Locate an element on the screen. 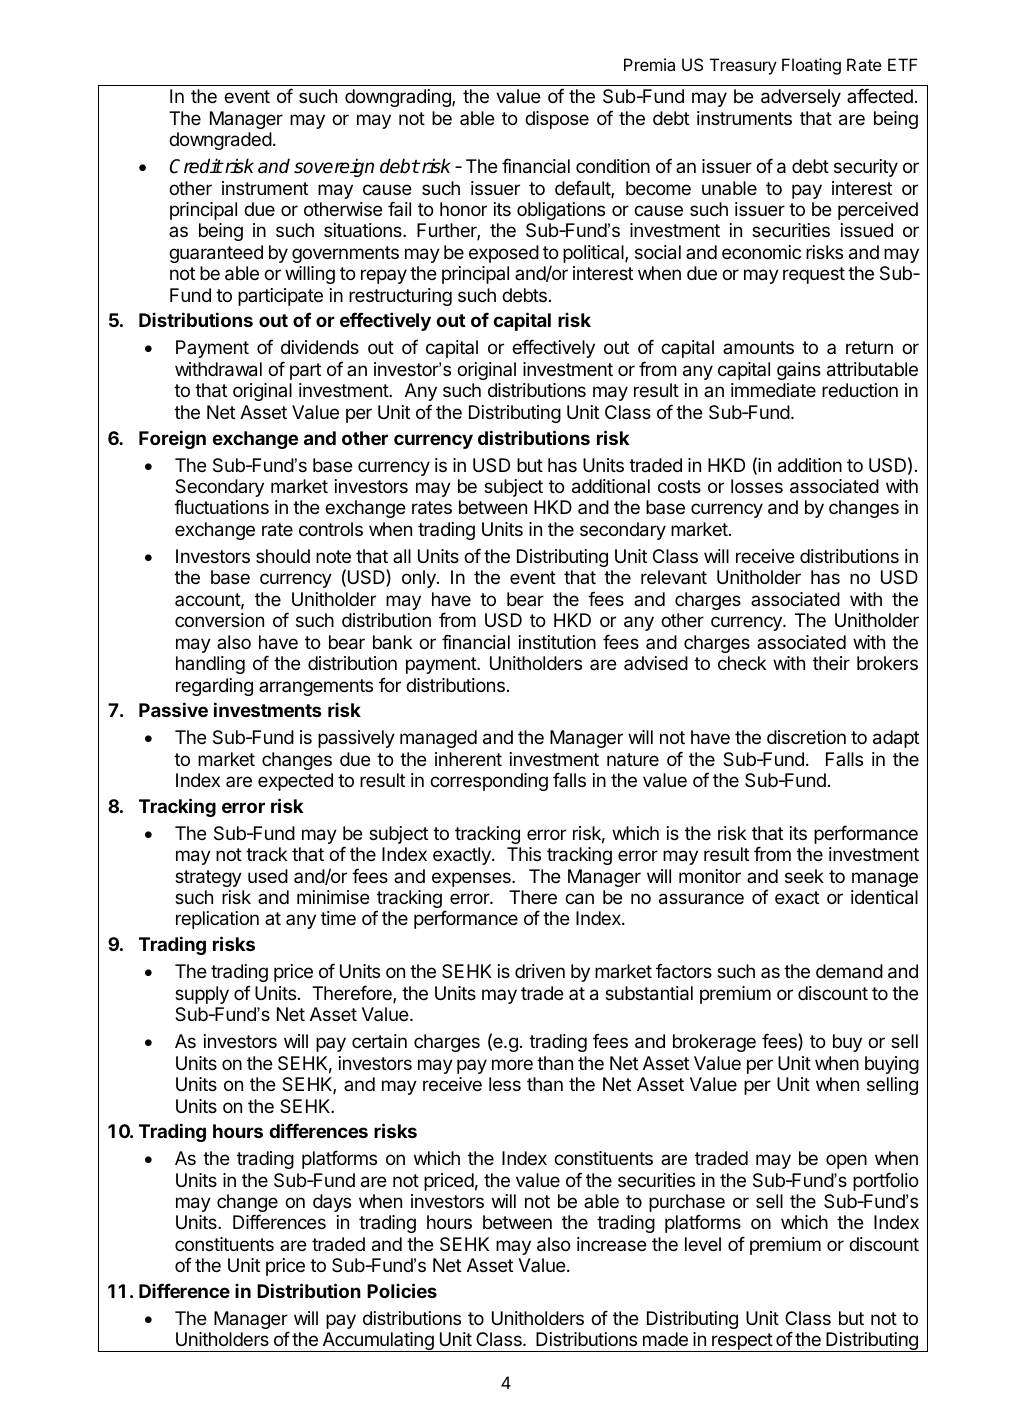 The width and height of the screenshot is (1010, 1428). increase is located at coordinates (612, 1244).
